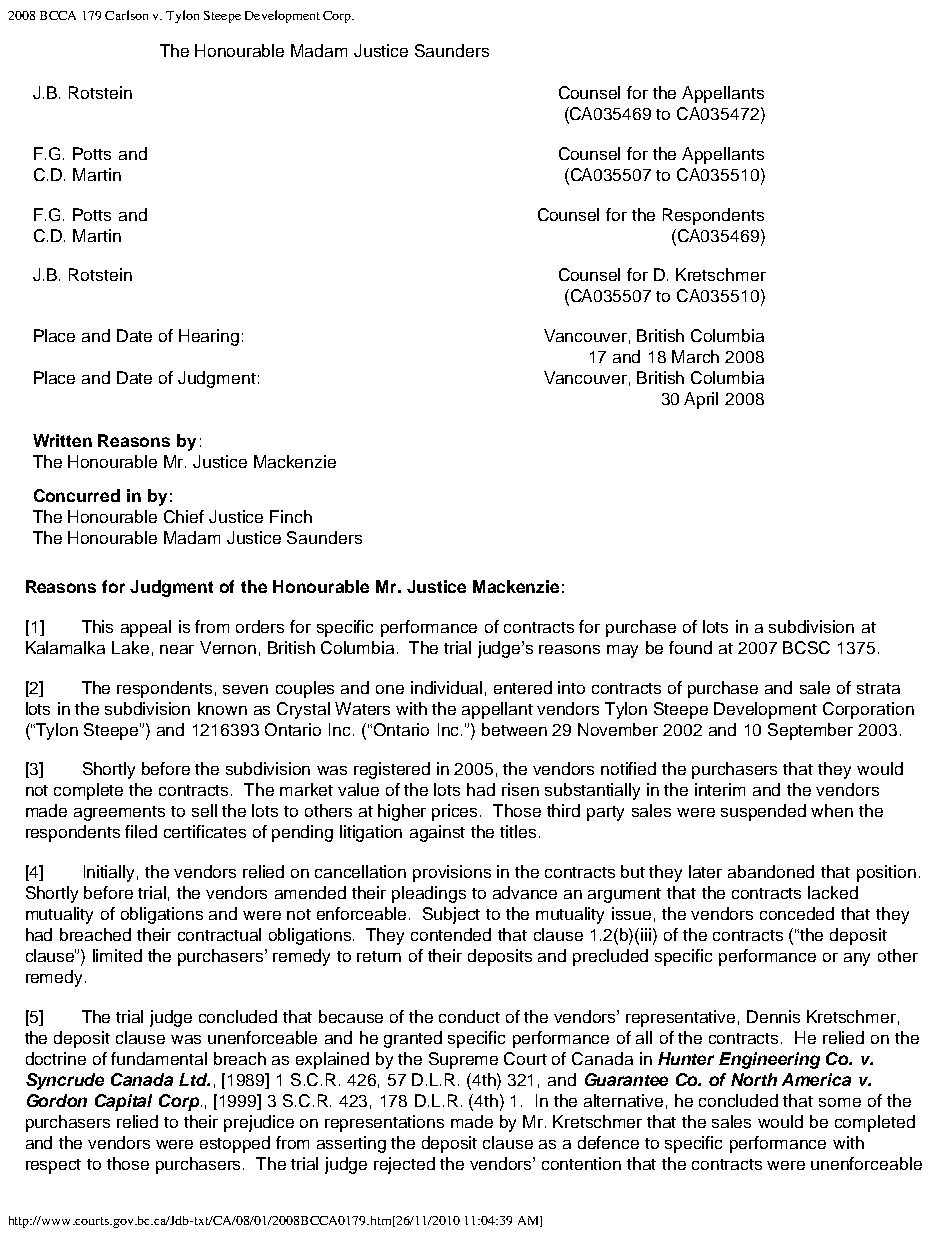 The height and width of the screenshot is (1233, 952). I want to click on Carlson, so click(126, 15).
